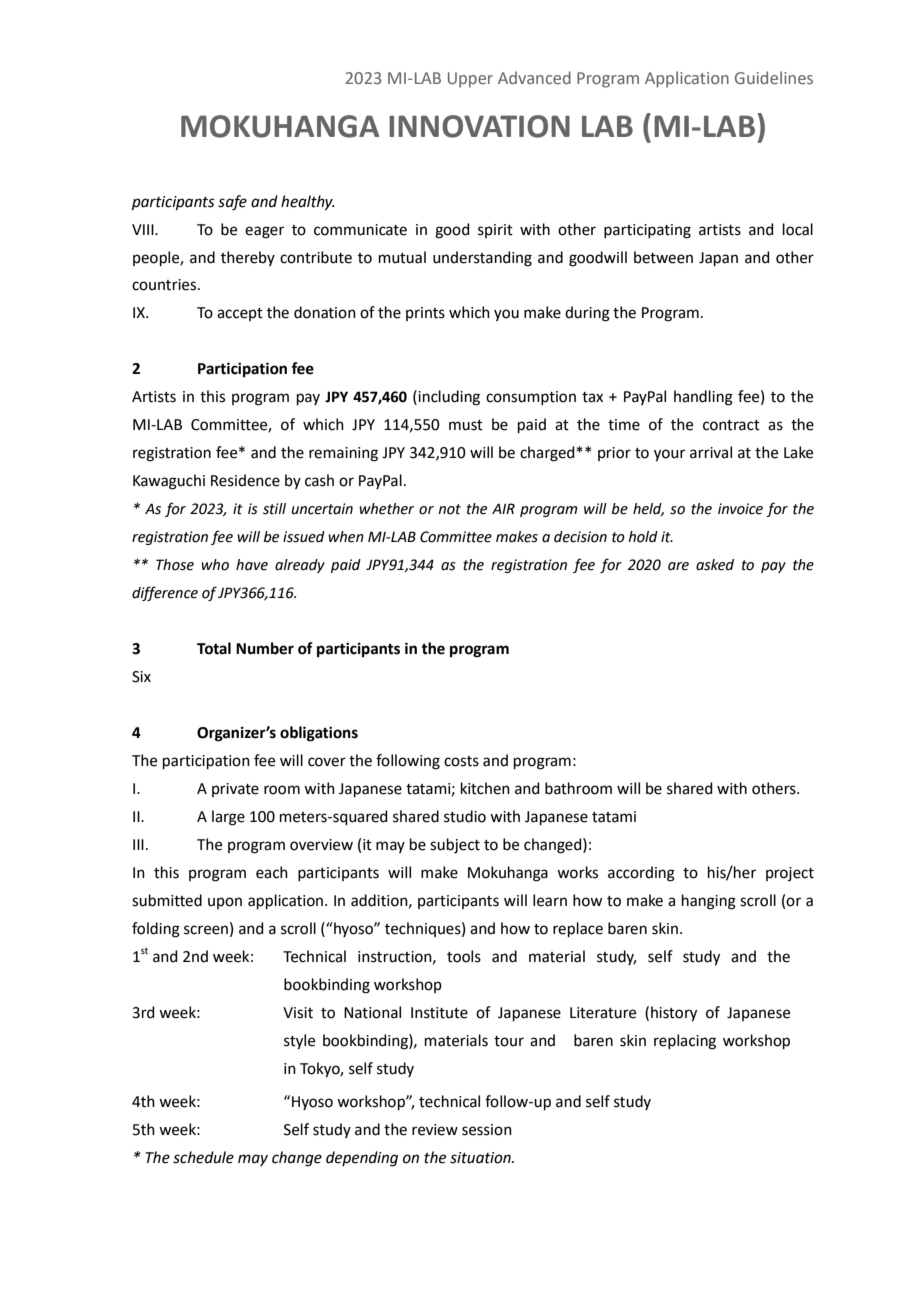 The image size is (924, 1308). Describe the element at coordinates (203, 1157) in the page. I see `schedule` at that location.
